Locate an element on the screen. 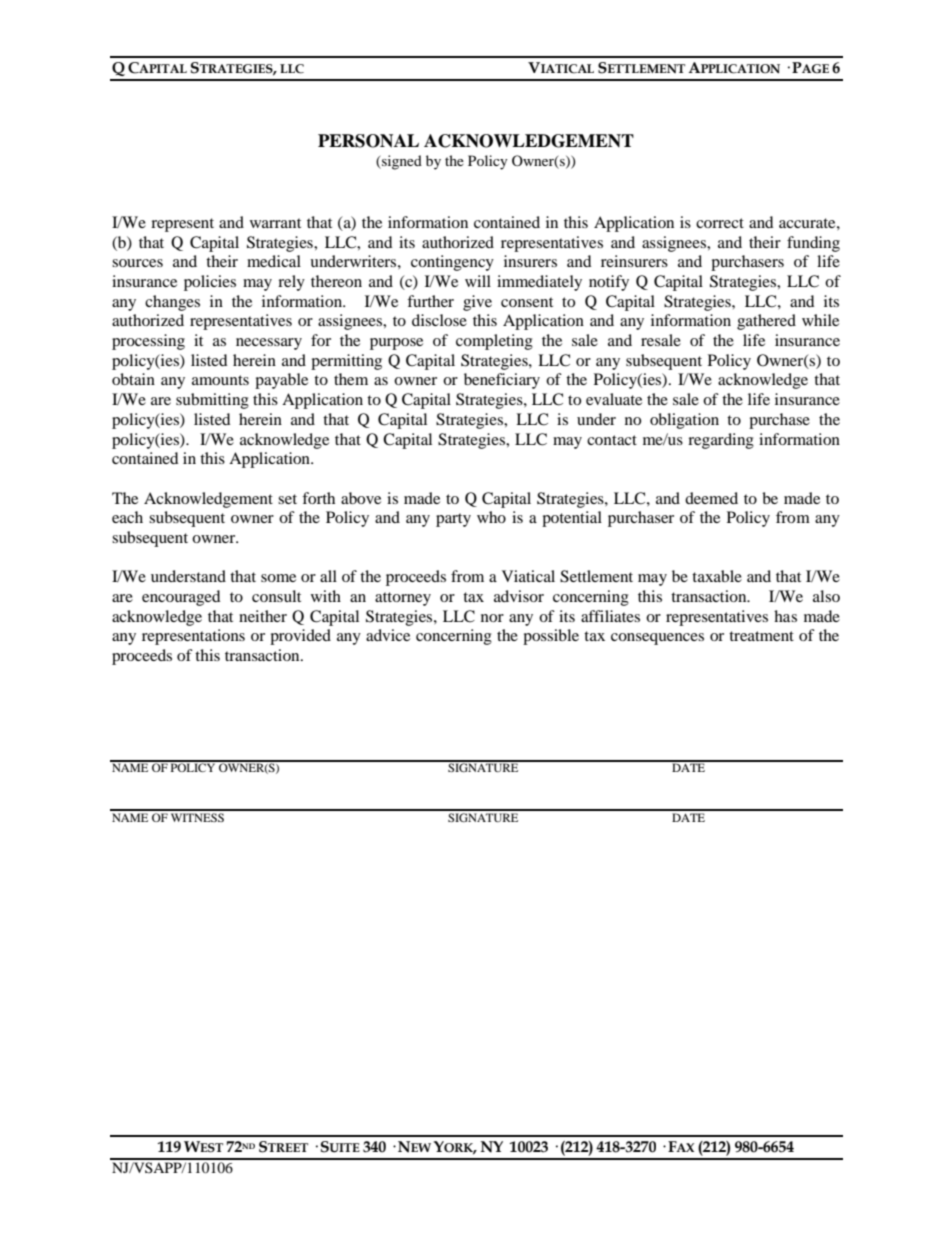 This screenshot has height=1233, width=952. changes is located at coordinates (172, 303).
